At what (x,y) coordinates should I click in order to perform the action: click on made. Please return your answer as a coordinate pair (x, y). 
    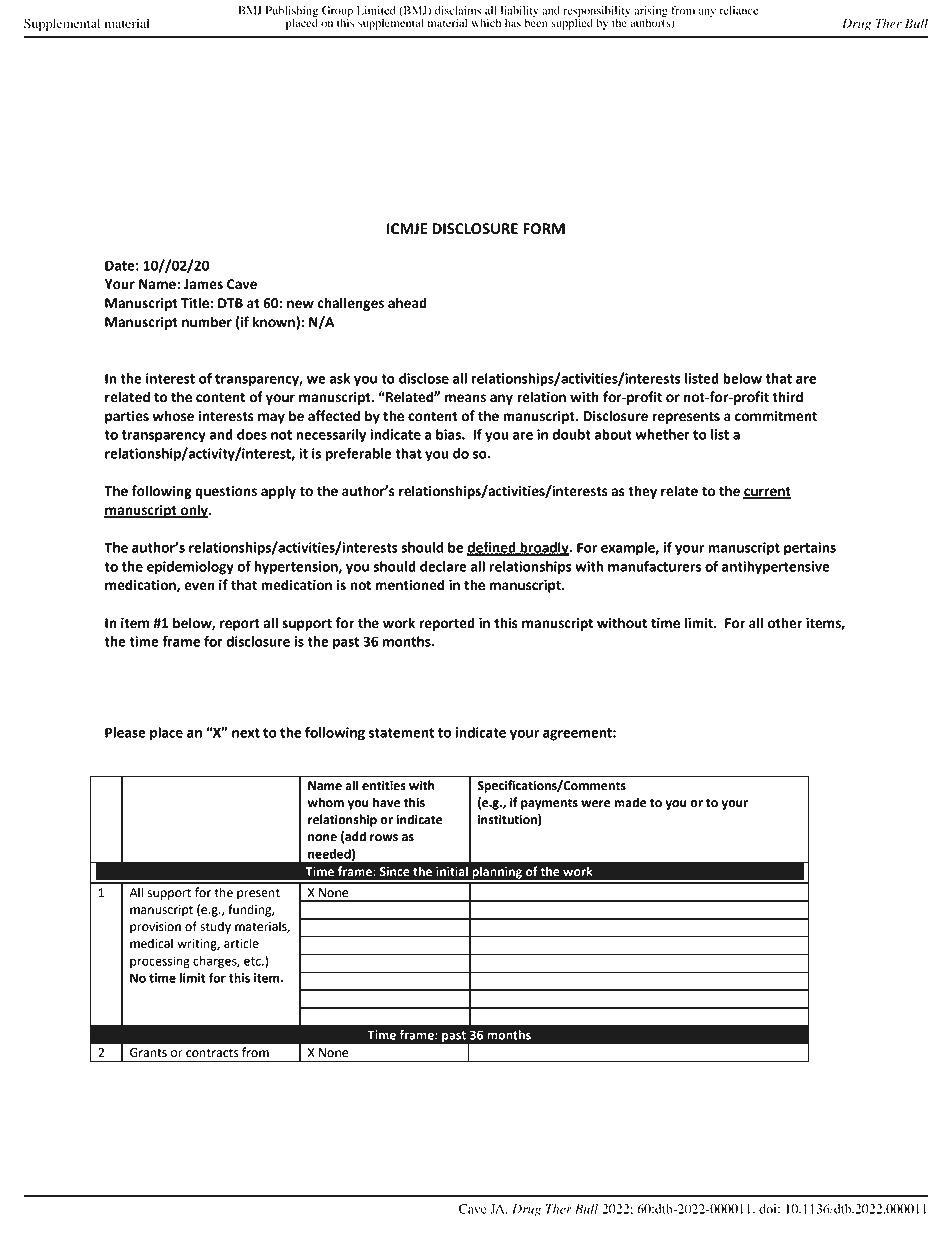
    Looking at the image, I should click on (630, 802).
